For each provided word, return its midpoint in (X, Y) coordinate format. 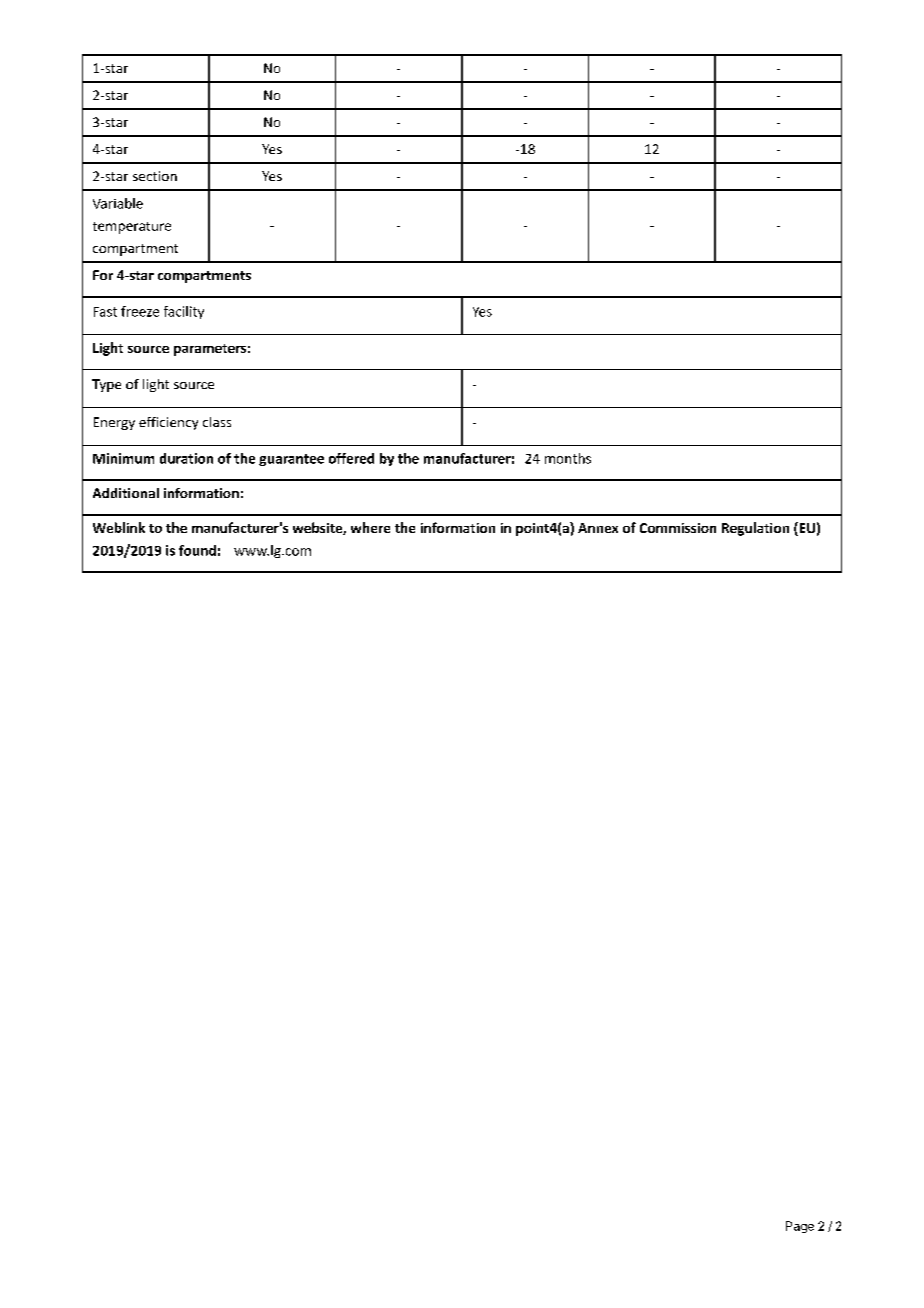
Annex (598, 528)
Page (800, 1227)
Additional (126, 493)
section (155, 176)
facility (184, 312)
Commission (678, 528)
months (568, 458)
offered (351, 458)
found (197, 550)
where (370, 527)
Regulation (755, 529)
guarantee (291, 460)
